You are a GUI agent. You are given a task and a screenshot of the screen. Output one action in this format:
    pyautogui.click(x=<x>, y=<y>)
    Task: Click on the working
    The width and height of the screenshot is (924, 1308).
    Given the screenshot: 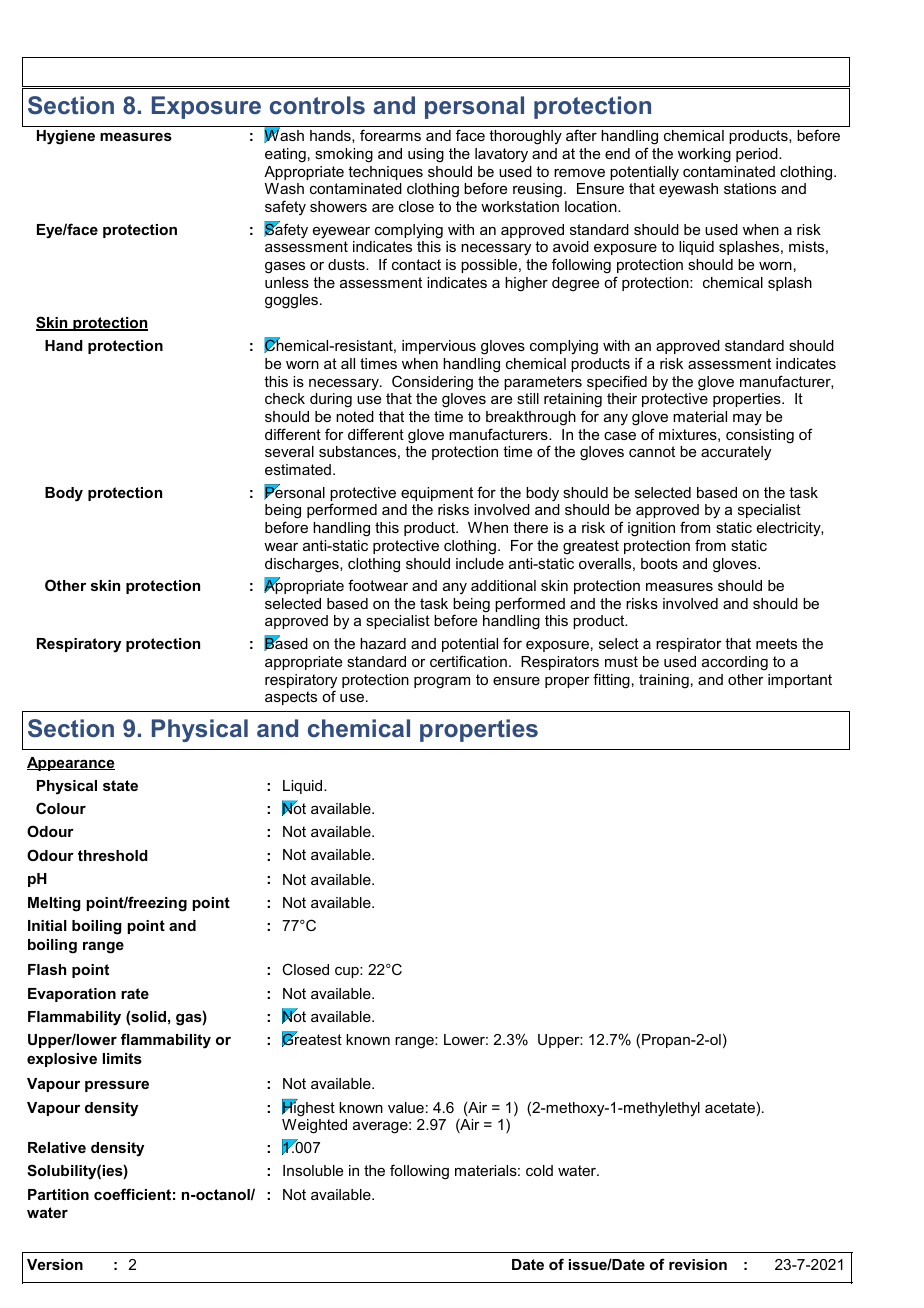 What is the action you would take?
    pyautogui.click(x=704, y=155)
